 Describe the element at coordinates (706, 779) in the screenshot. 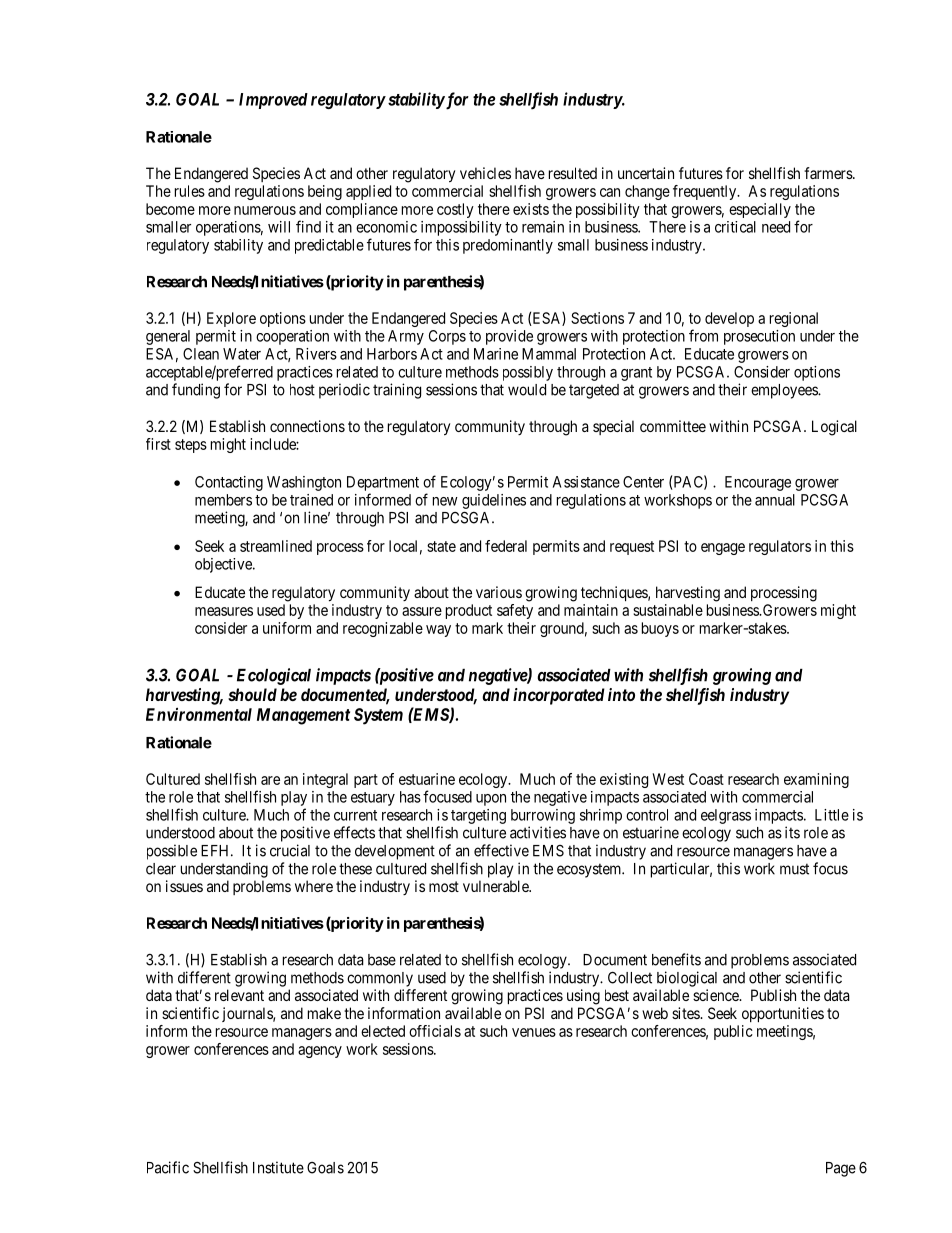

I see `Coast` at that location.
